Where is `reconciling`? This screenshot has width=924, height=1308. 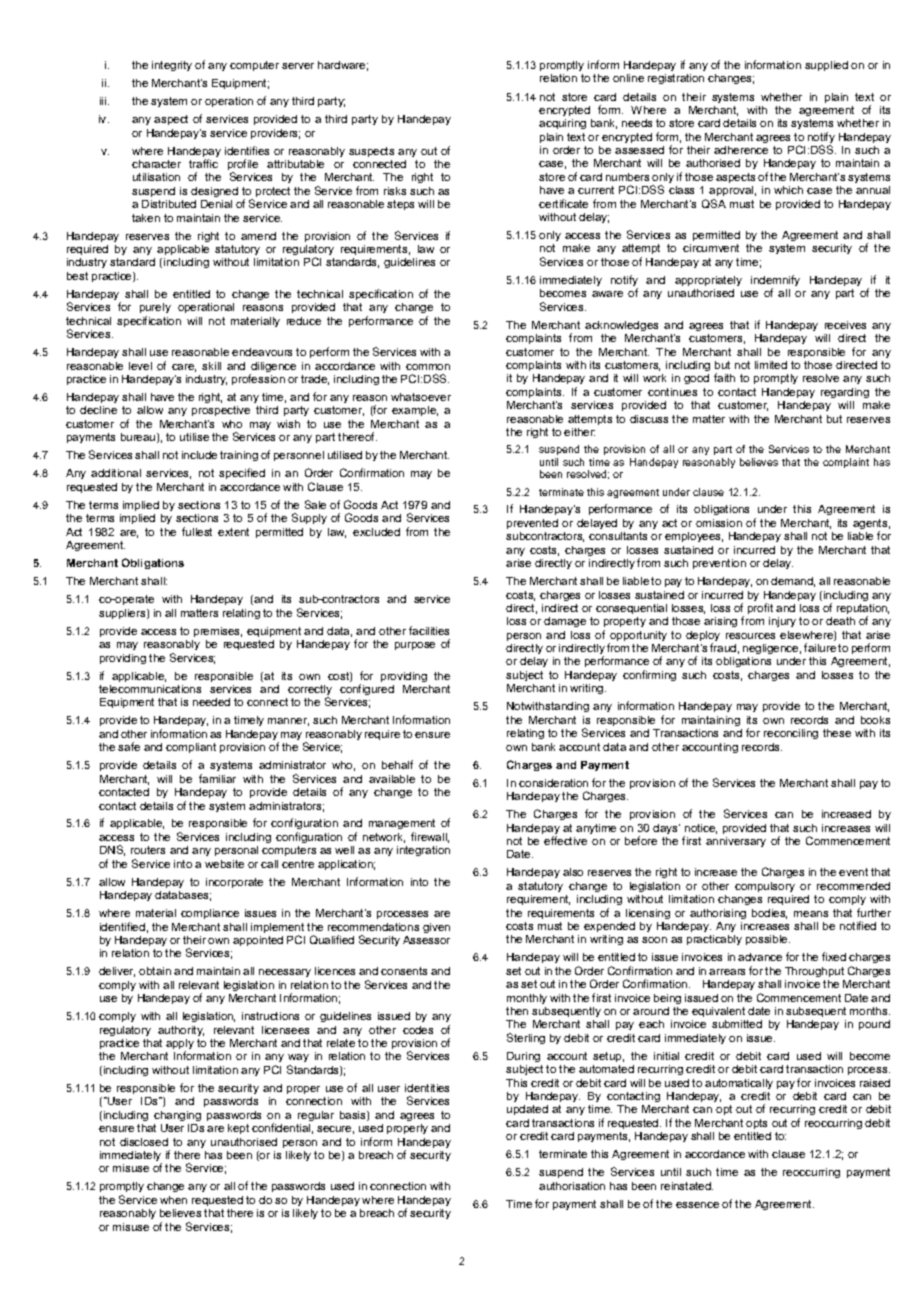
reconciling is located at coordinates (791, 734).
